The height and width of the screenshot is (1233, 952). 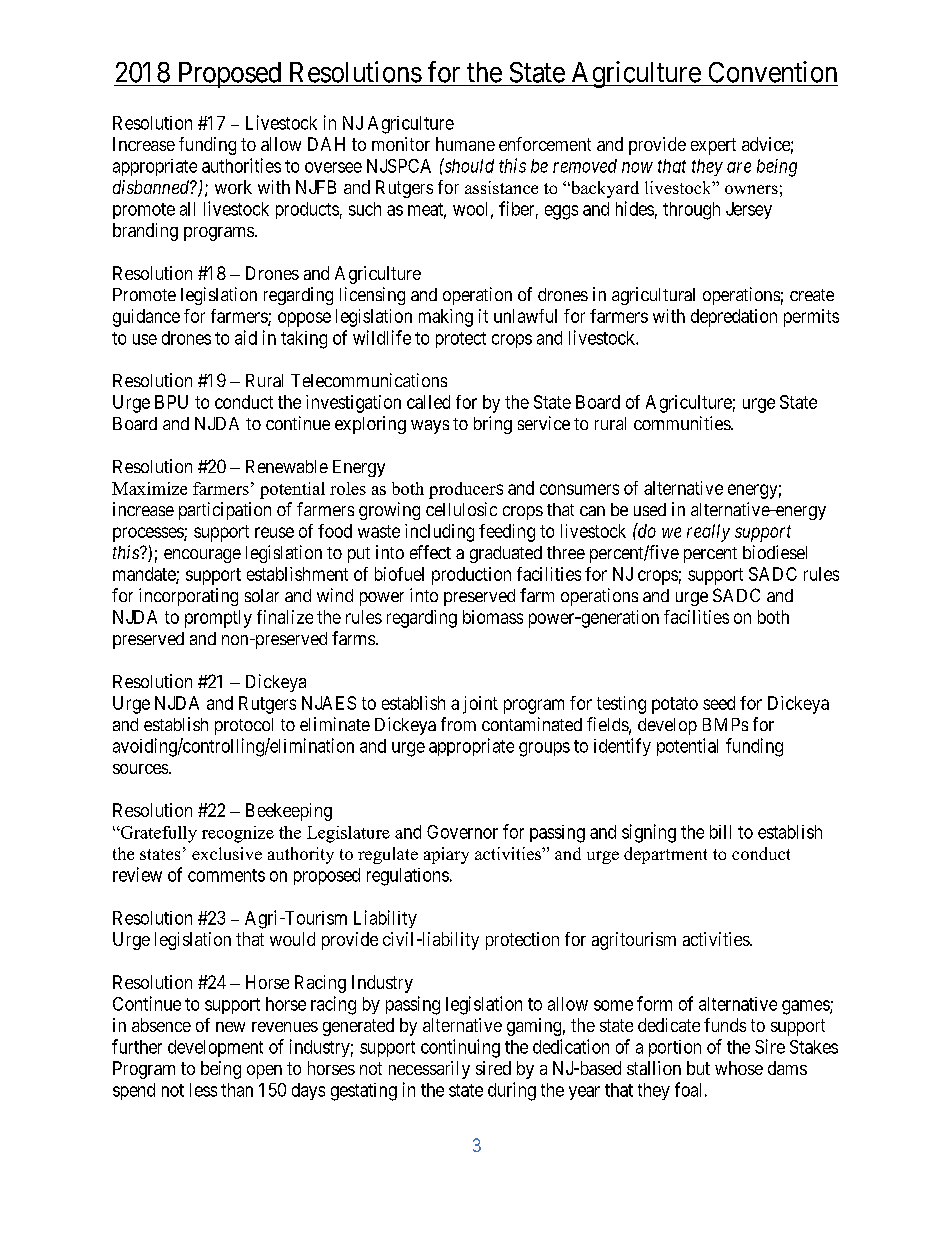 I want to click on incorporating, so click(x=188, y=597).
